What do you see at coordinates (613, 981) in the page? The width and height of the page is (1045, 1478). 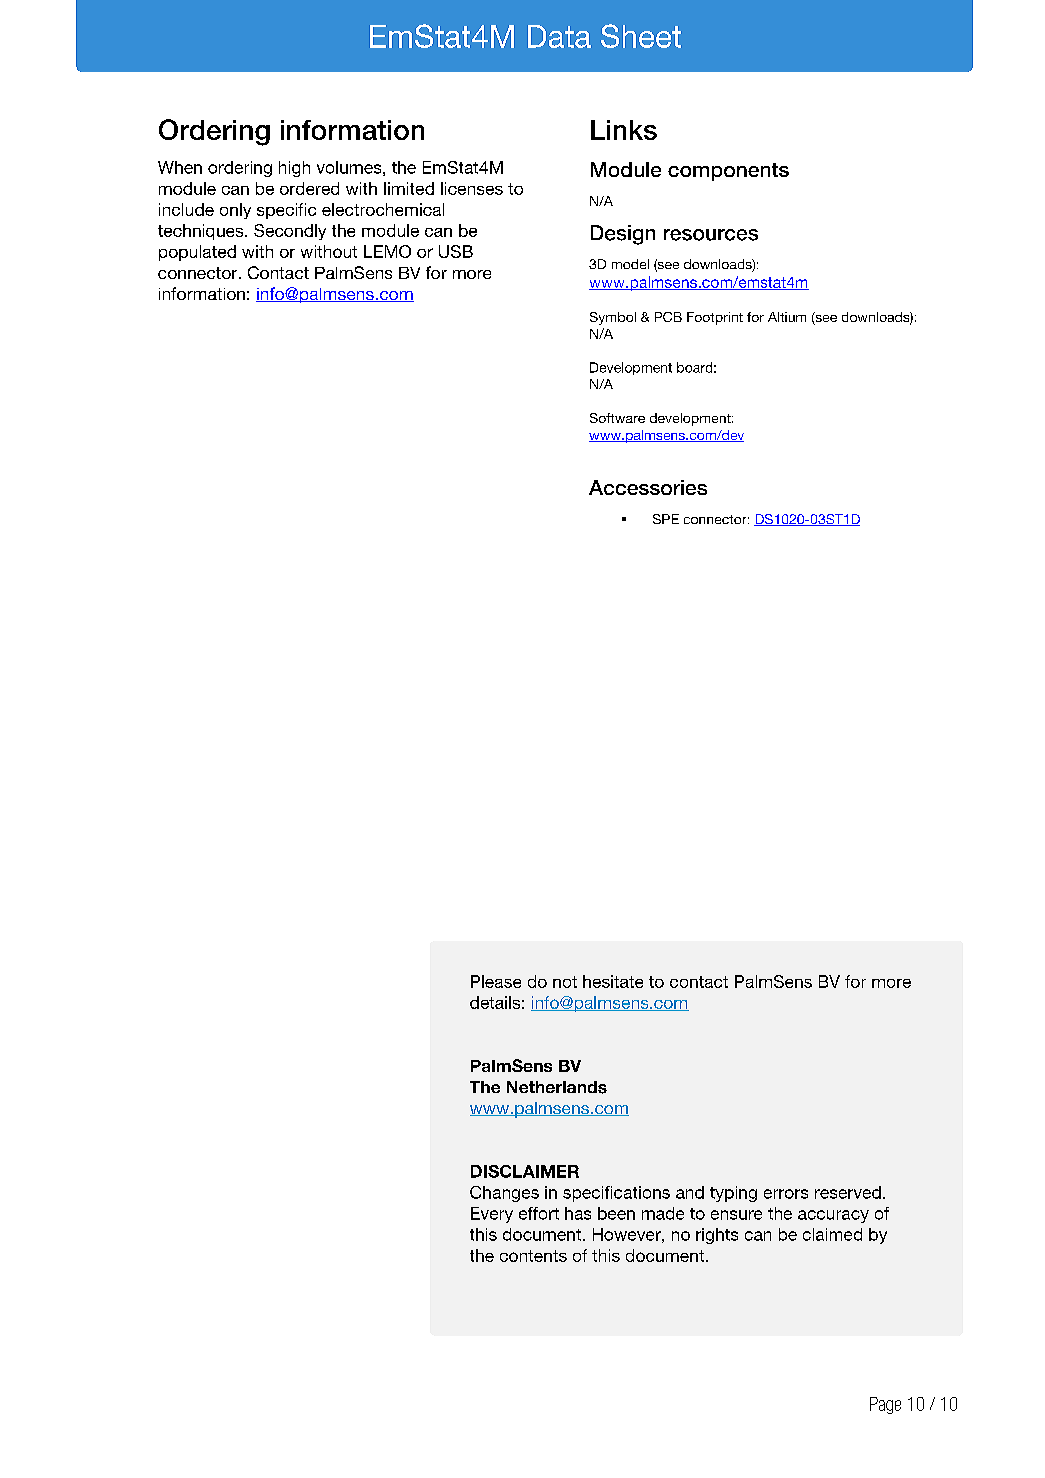 I see `hesitate` at bounding box center [613, 981].
